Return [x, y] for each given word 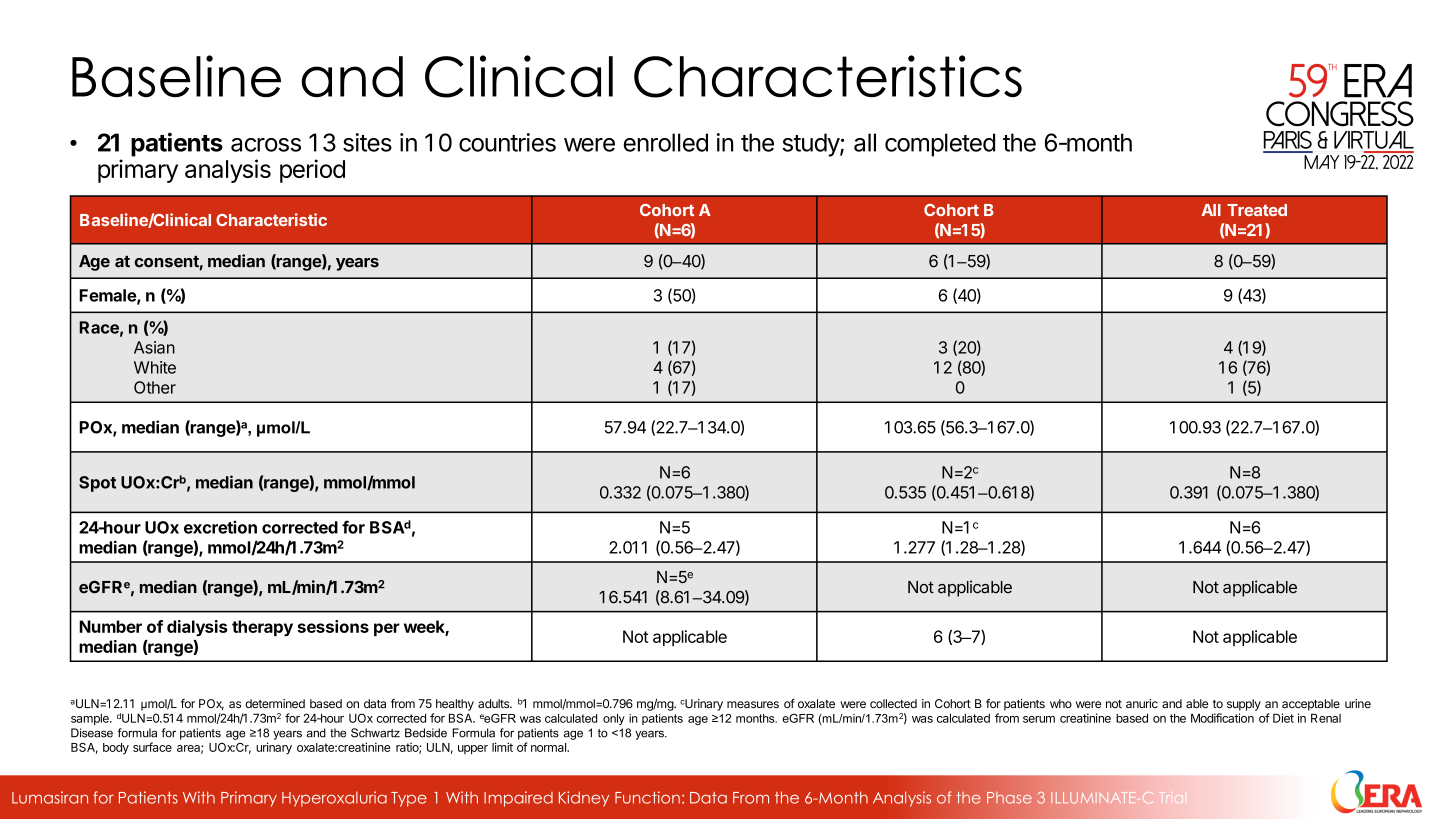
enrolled [666, 142]
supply [1244, 705]
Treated [1257, 210]
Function [647, 797]
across [266, 145]
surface [152, 747]
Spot [97, 484]
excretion [220, 527]
